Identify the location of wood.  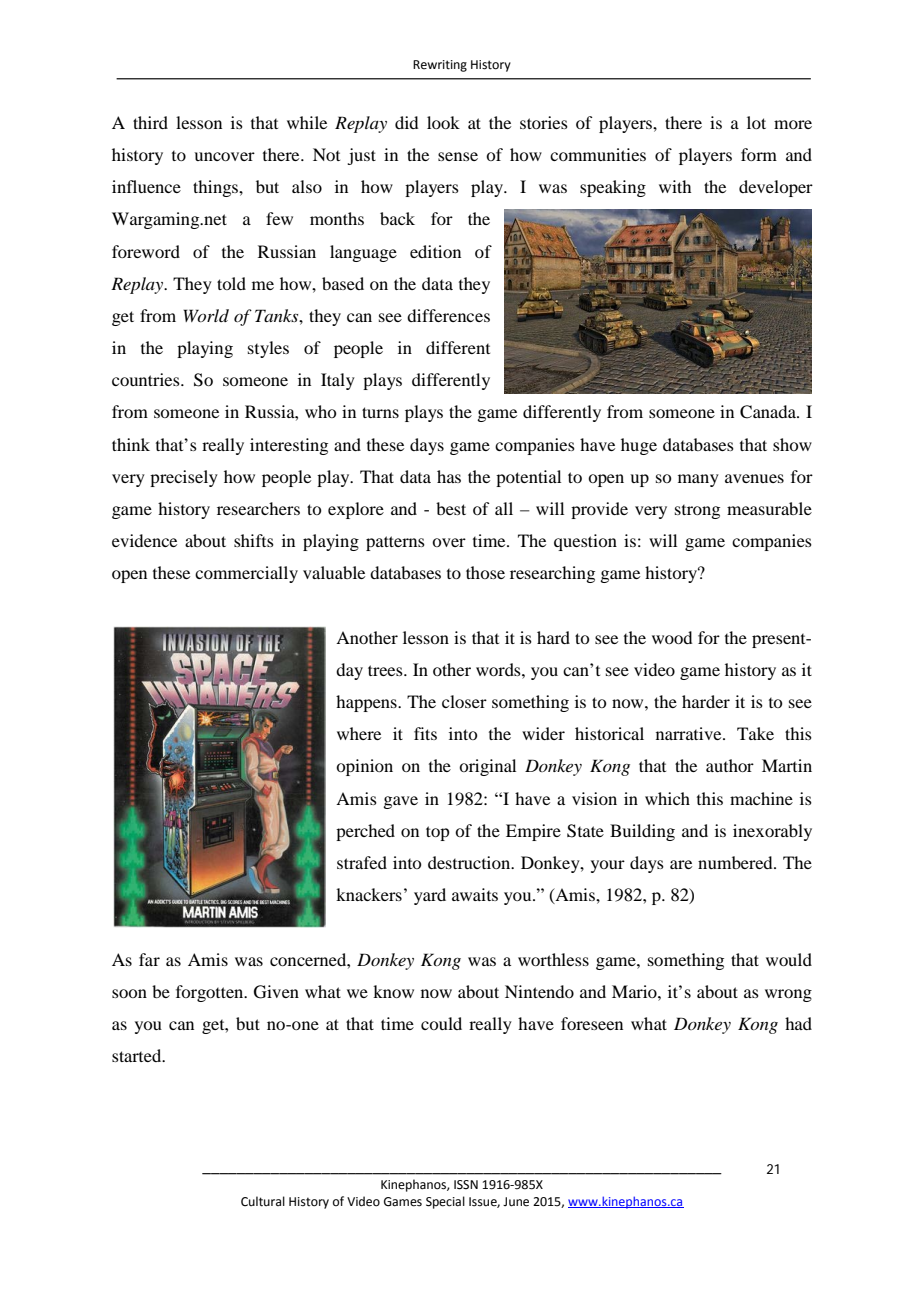
(672, 637).
